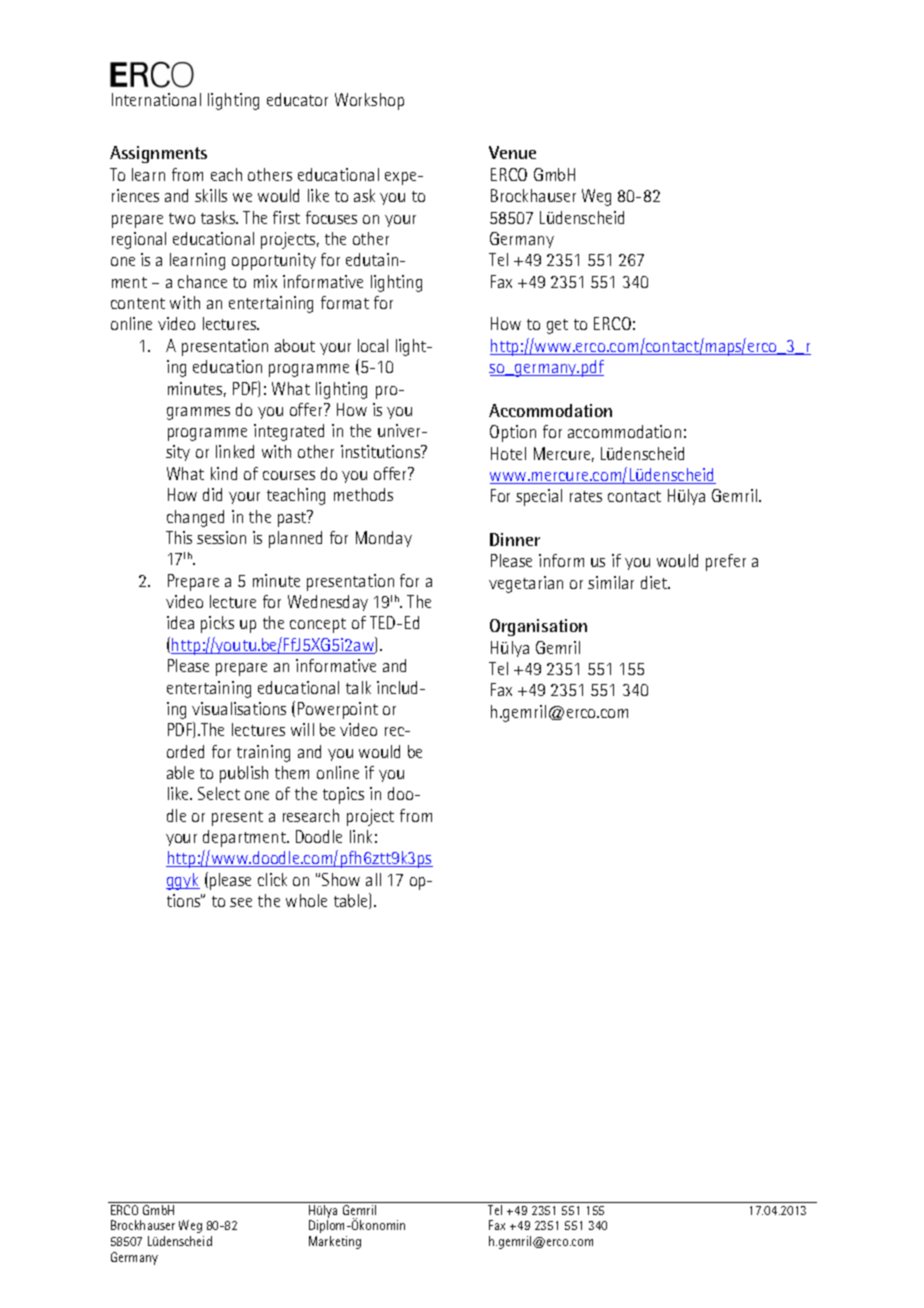 The width and height of the screenshot is (924, 1308). What do you see at coordinates (335, 1242) in the screenshot?
I see `Marketing` at bounding box center [335, 1242].
